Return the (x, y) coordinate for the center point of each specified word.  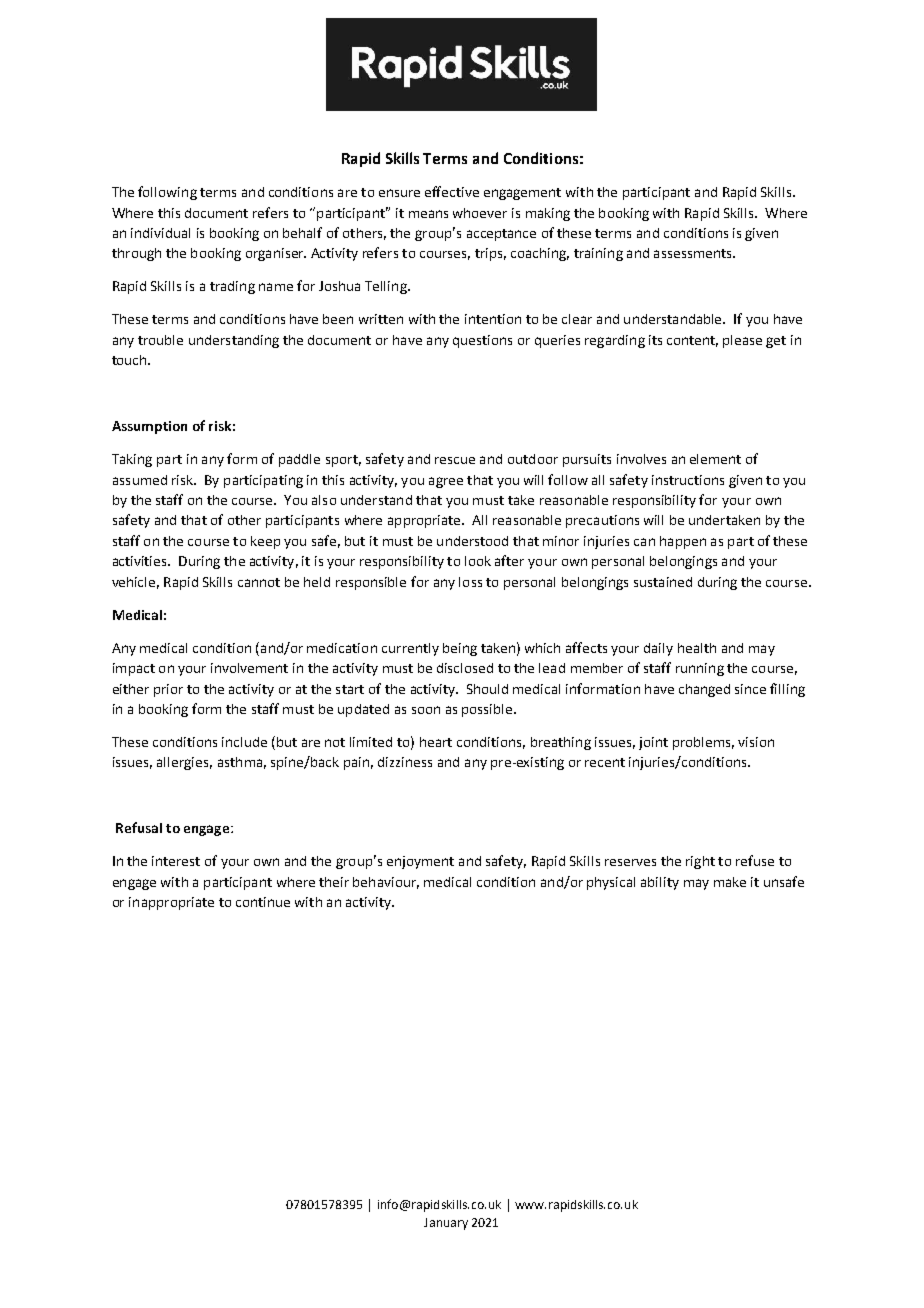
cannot (259, 582)
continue (263, 902)
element (715, 459)
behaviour (386, 883)
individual (160, 233)
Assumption (149, 427)
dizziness (405, 762)
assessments (694, 253)
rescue (455, 460)
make (730, 882)
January (446, 1224)
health (697, 648)
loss (470, 582)
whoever (480, 213)
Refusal (139, 827)
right (700, 862)
